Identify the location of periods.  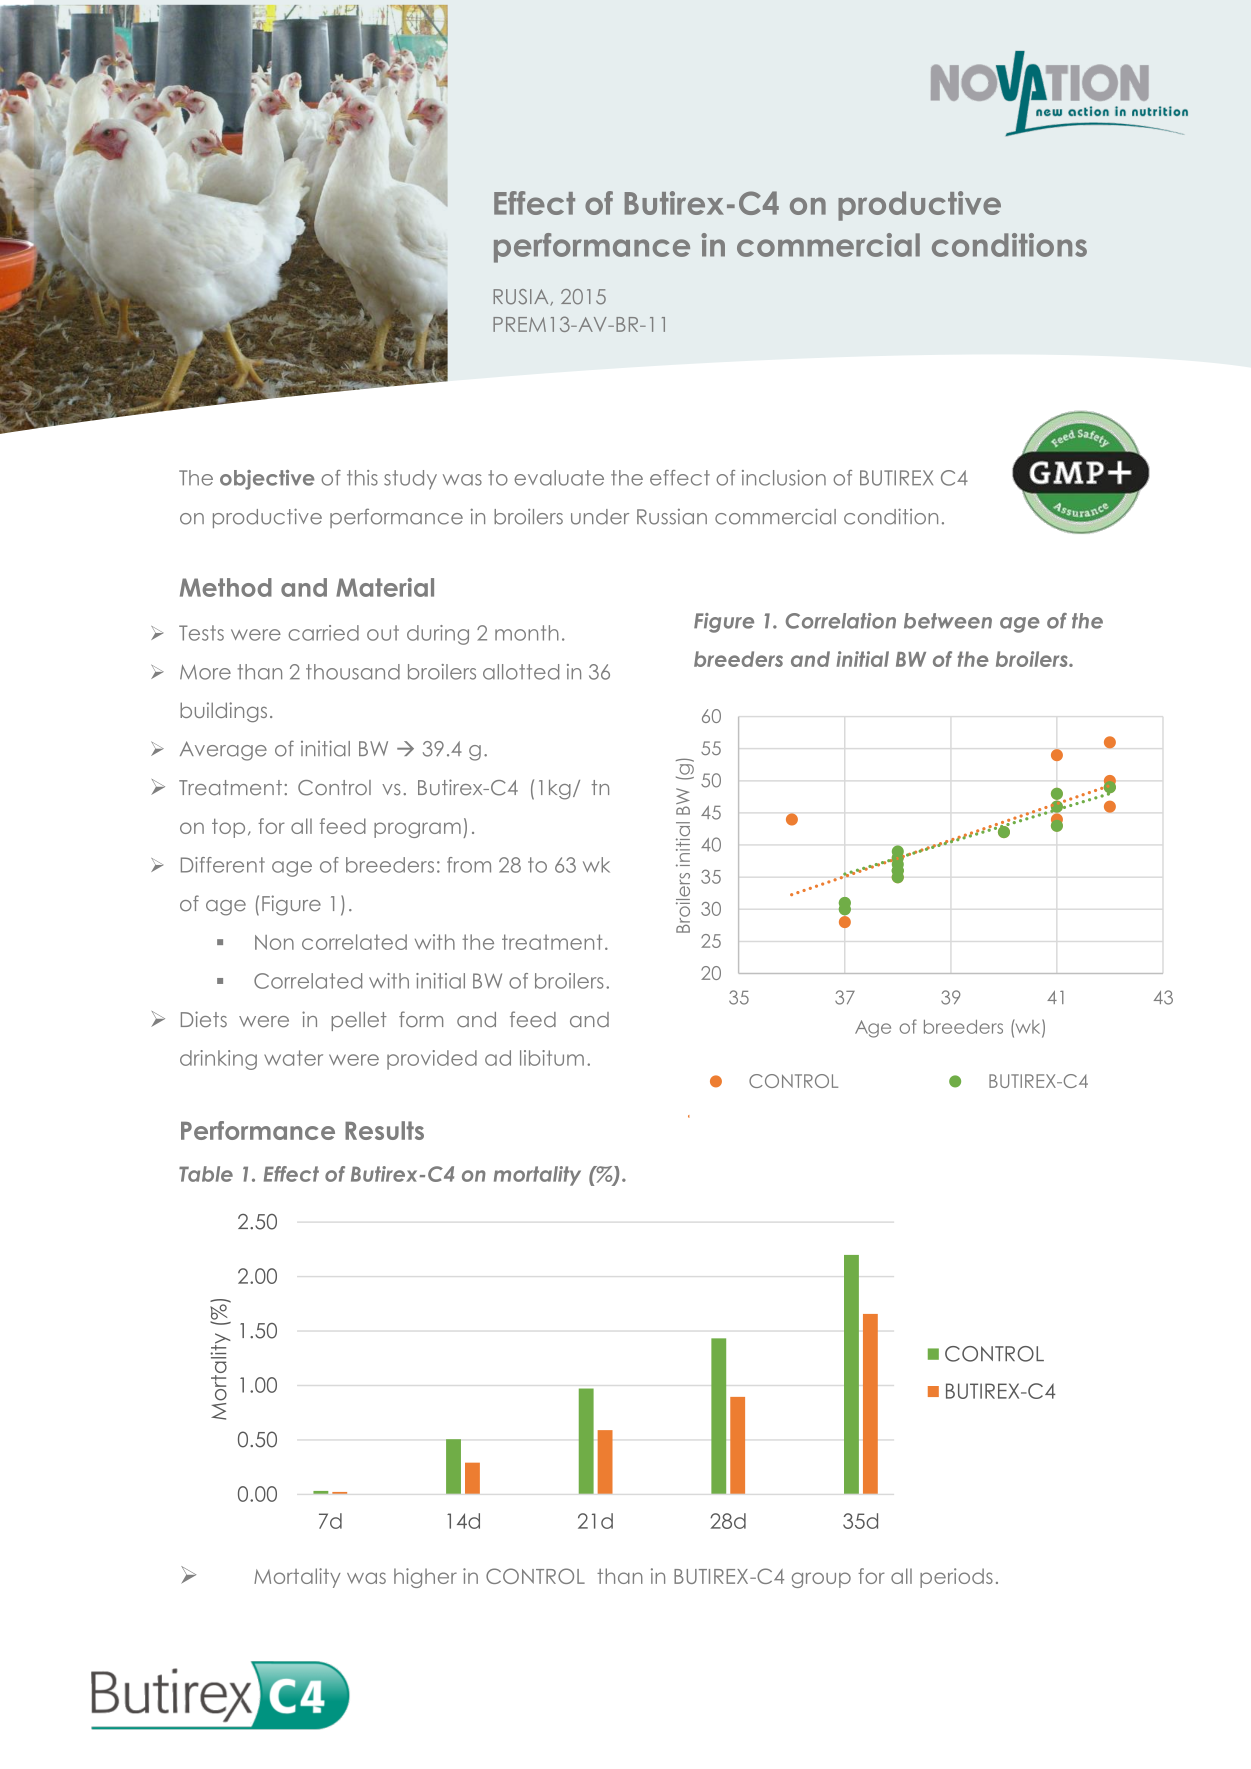
(956, 1578).
